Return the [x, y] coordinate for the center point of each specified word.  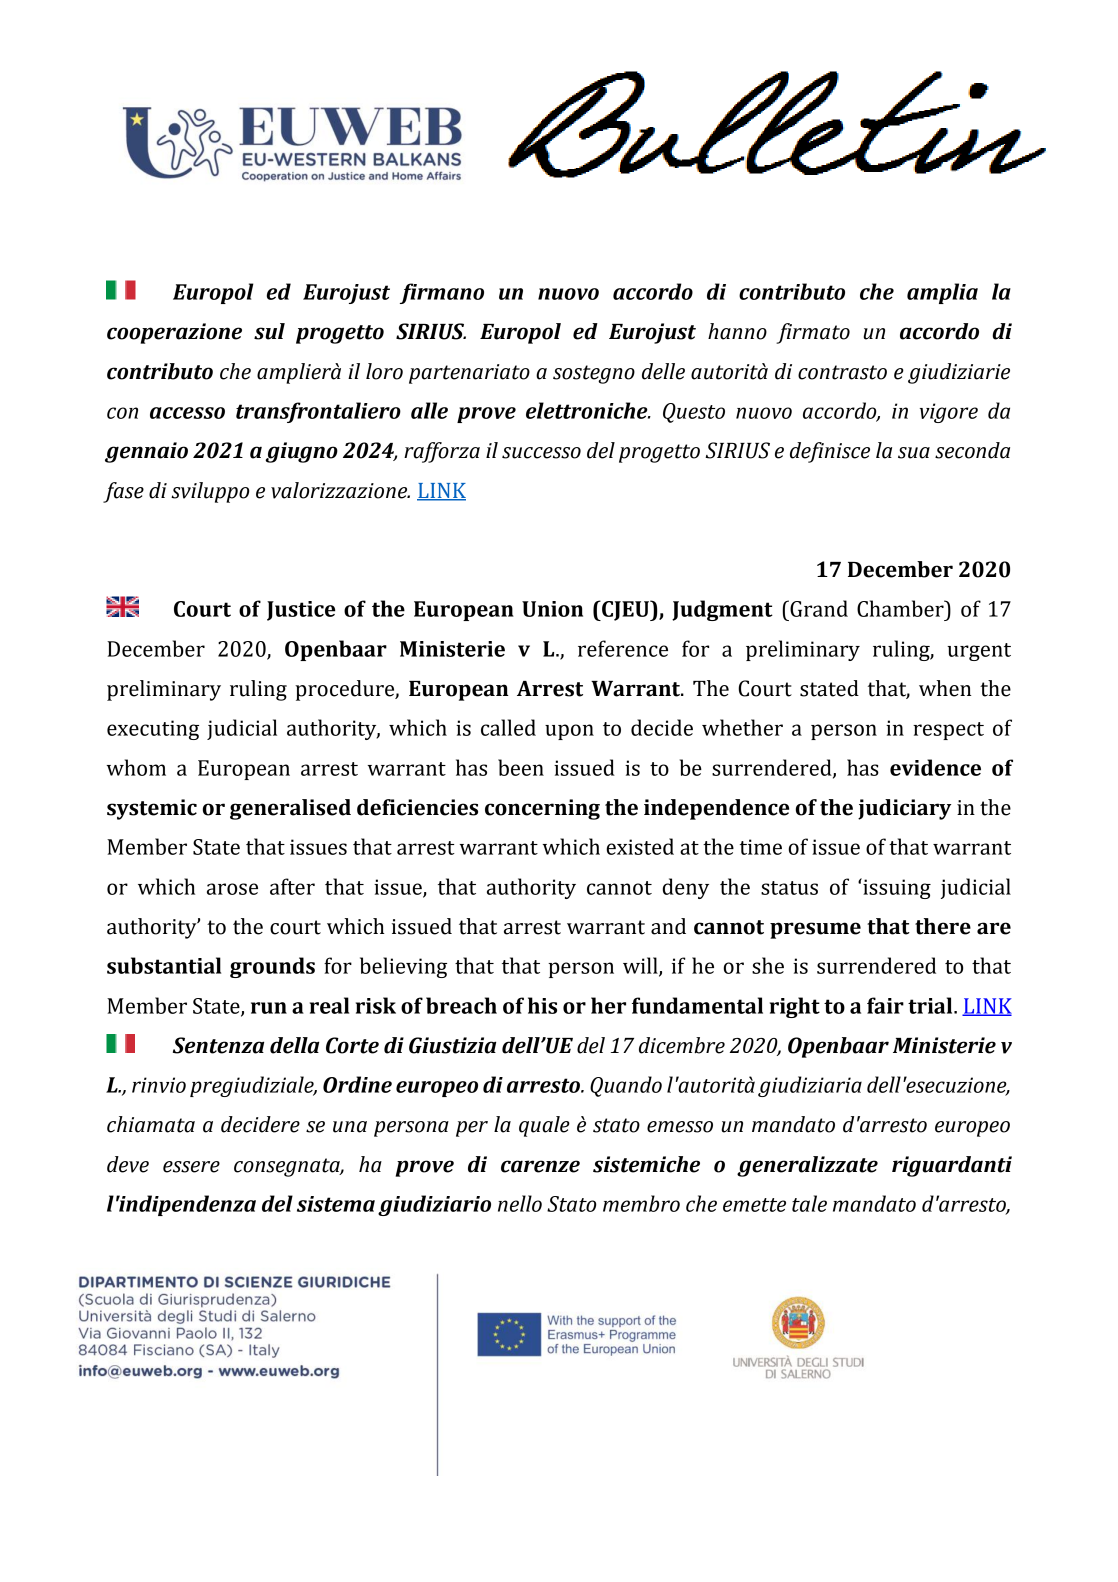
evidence [935, 767]
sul [269, 331]
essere [191, 1167]
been [521, 767]
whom [136, 767]
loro [384, 371]
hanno [737, 331]
